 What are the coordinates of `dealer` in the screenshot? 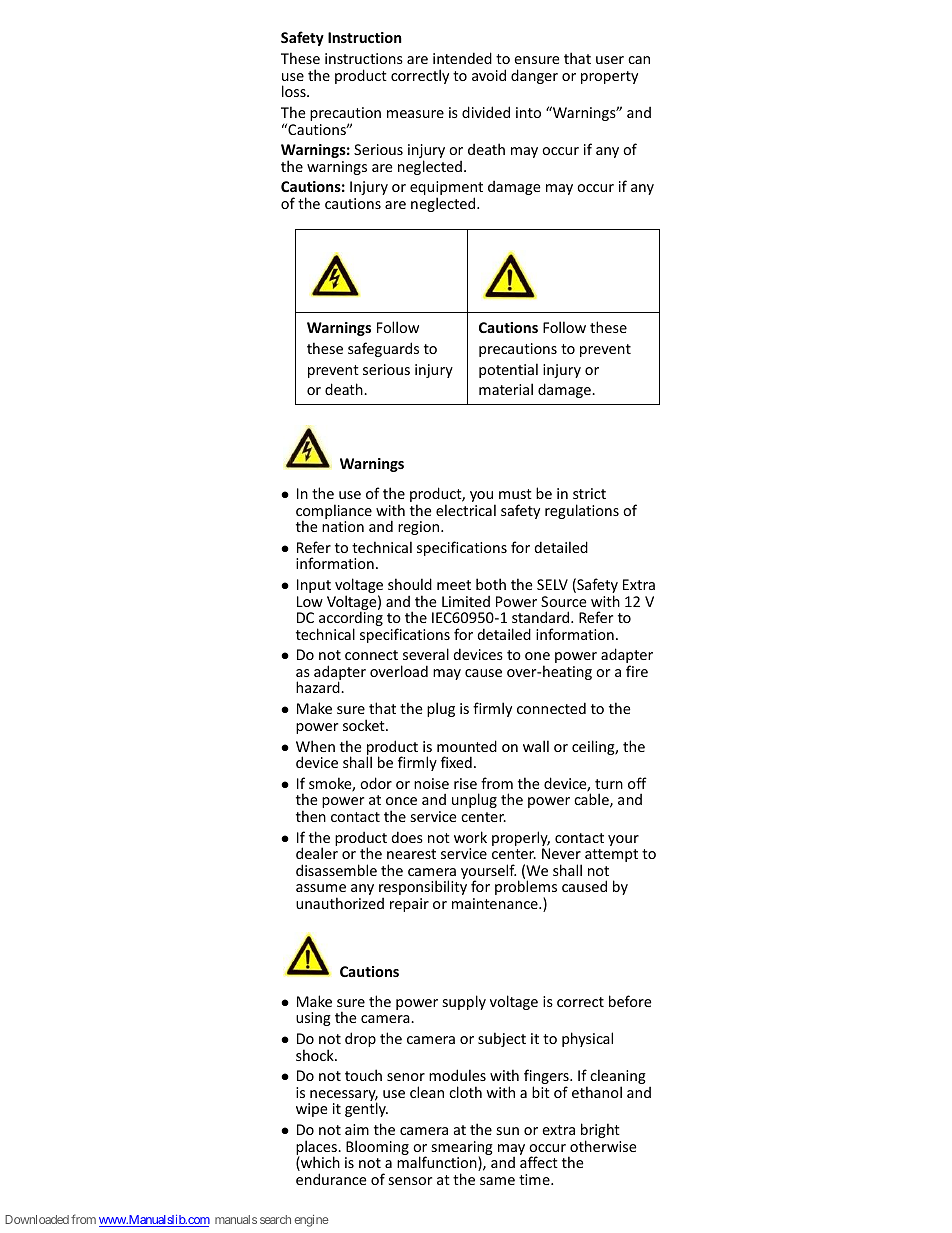 It's located at (317, 853).
